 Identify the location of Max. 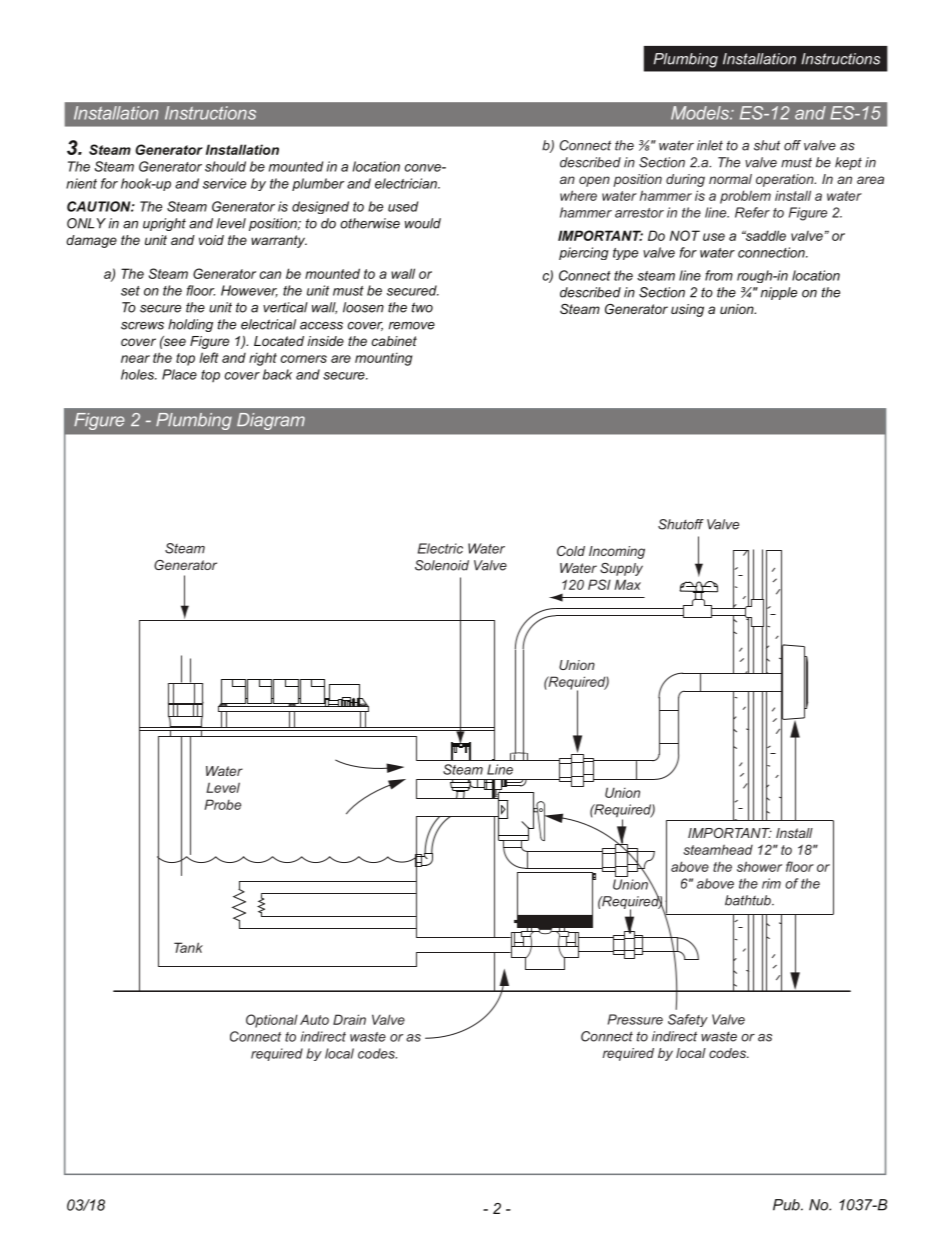
(627, 584).
